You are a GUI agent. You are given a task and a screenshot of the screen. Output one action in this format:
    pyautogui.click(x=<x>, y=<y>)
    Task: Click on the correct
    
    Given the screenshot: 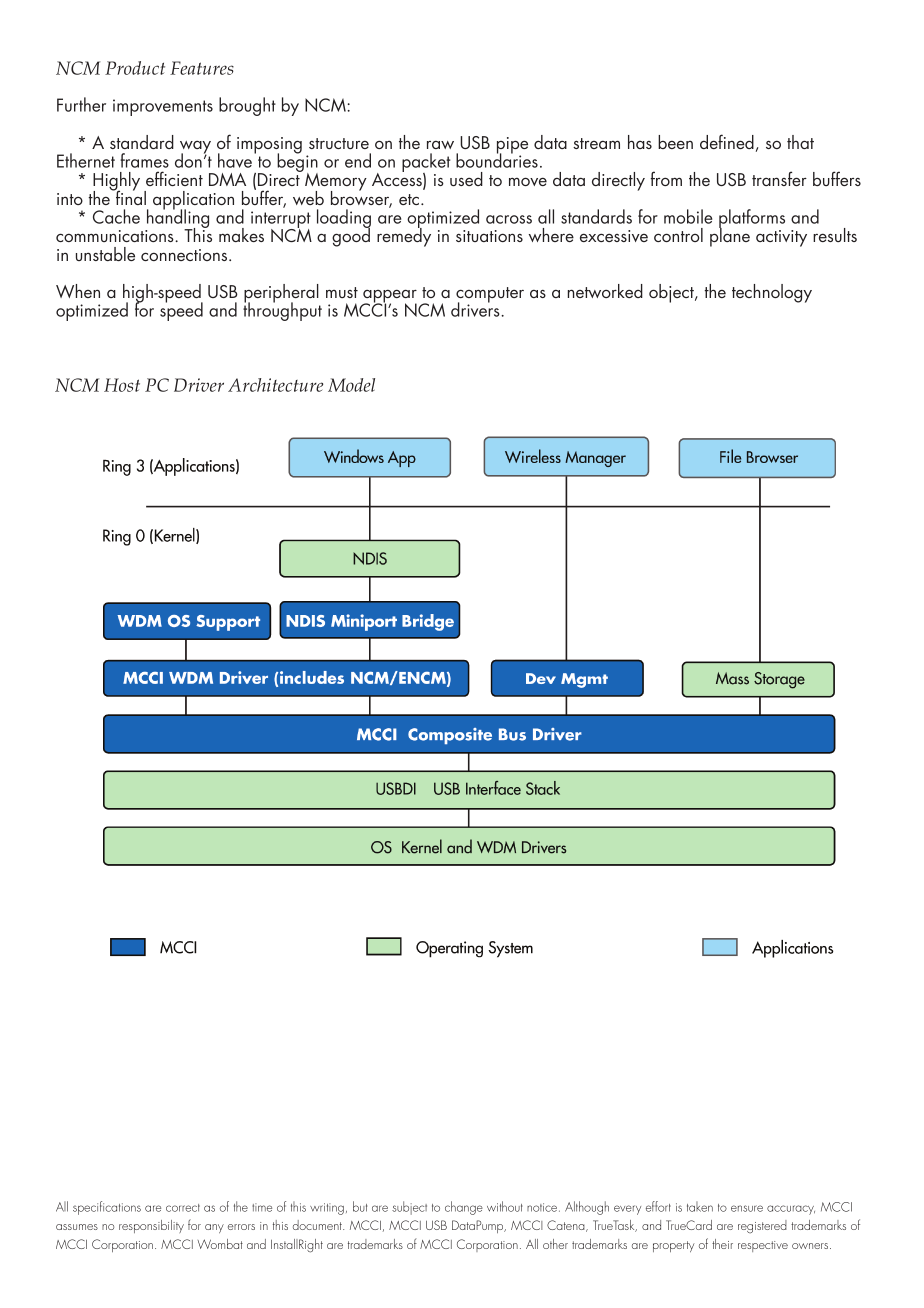 What is the action you would take?
    pyautogui.click(x=183, y=1208)
